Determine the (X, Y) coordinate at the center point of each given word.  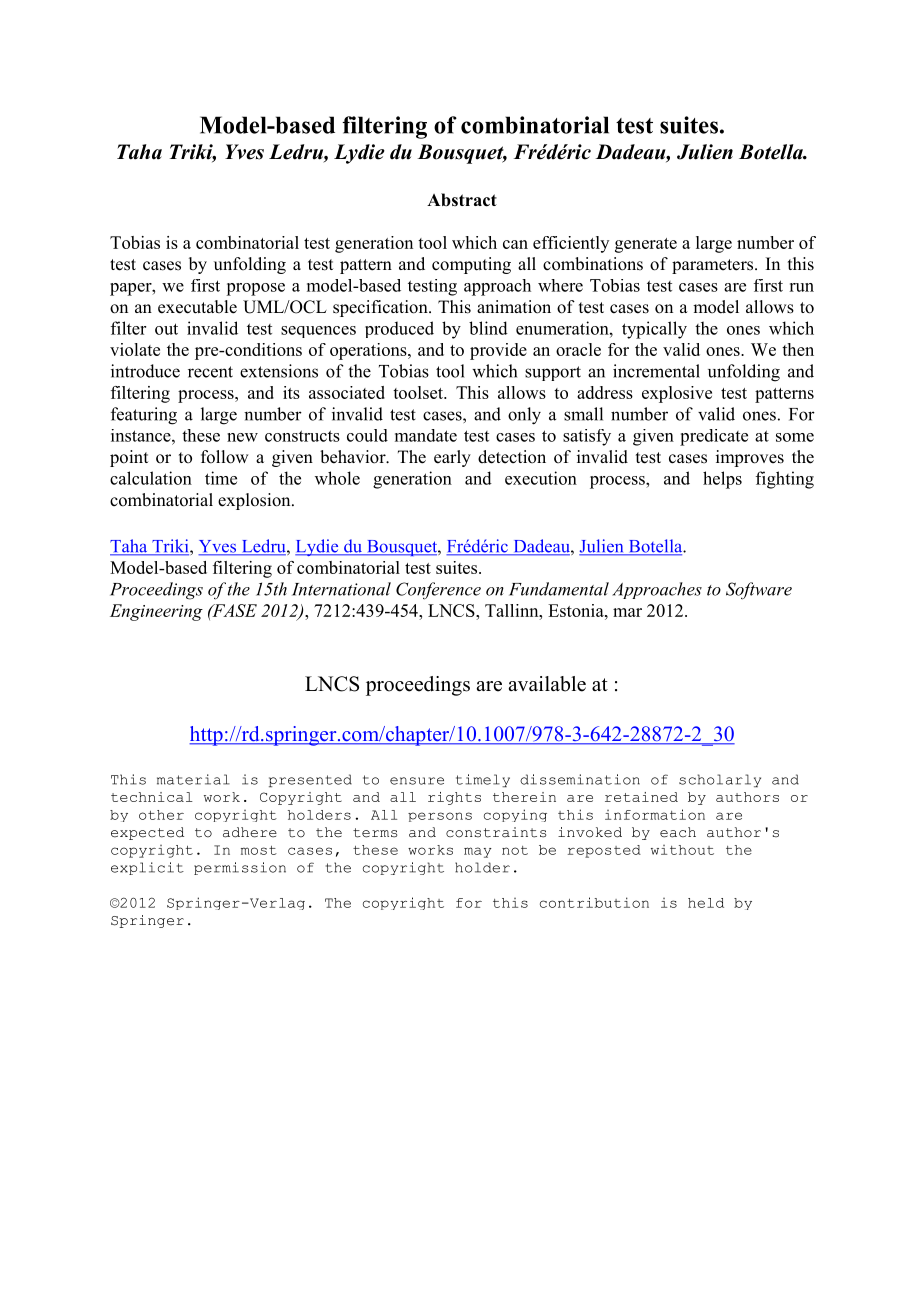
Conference (438, 591)
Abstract (462, 200)
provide (498, 351)
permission (240, 868)
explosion (255, 501)
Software (759, 591)
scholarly (720, 780)
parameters (714, 266)
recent (210, 372)
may (478, 852)
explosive (677, 394)
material (193, 779)
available (547, 684)
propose (255, 289)
